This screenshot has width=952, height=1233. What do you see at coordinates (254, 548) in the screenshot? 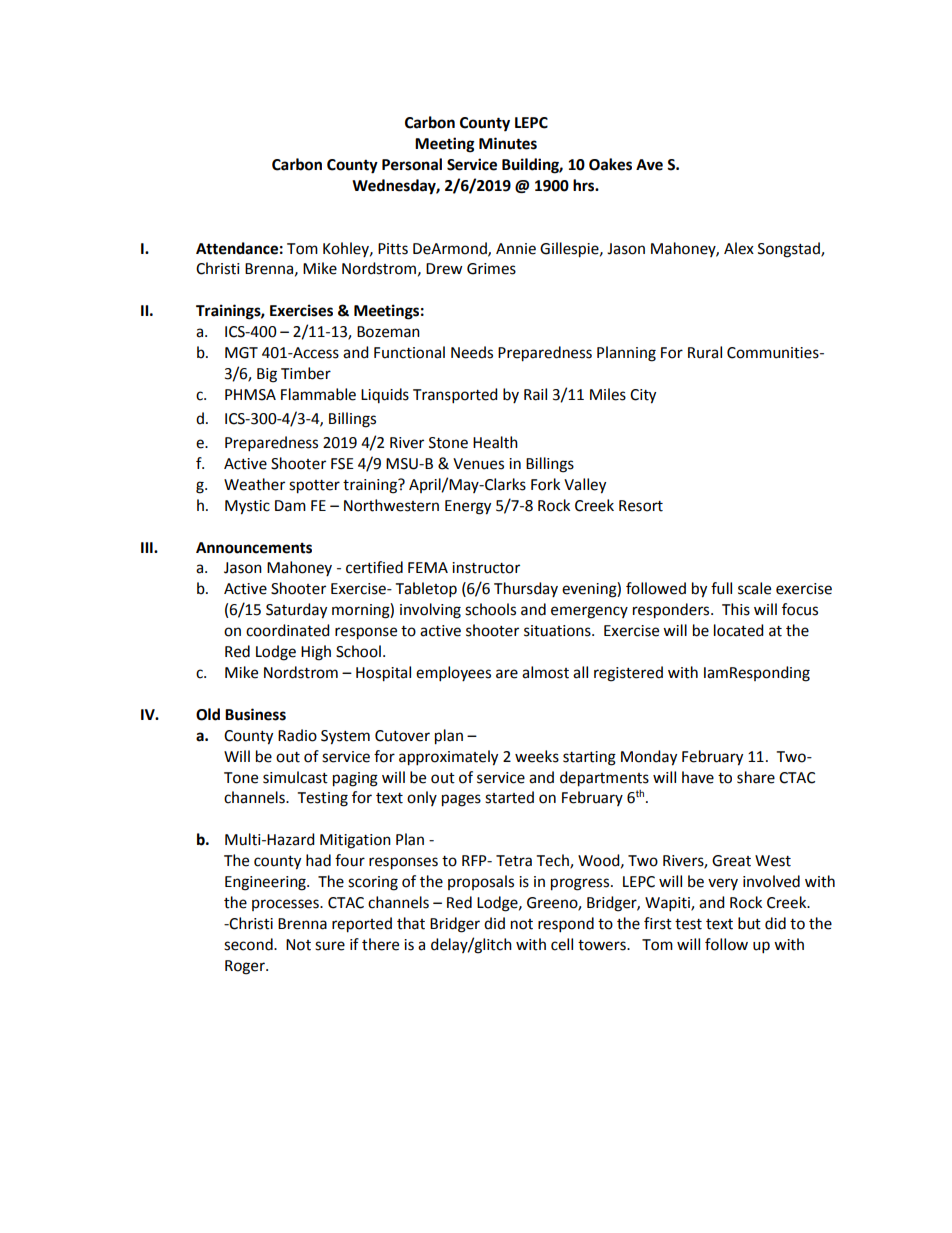
I see `Announcements` at bounding box center [254, 548].
